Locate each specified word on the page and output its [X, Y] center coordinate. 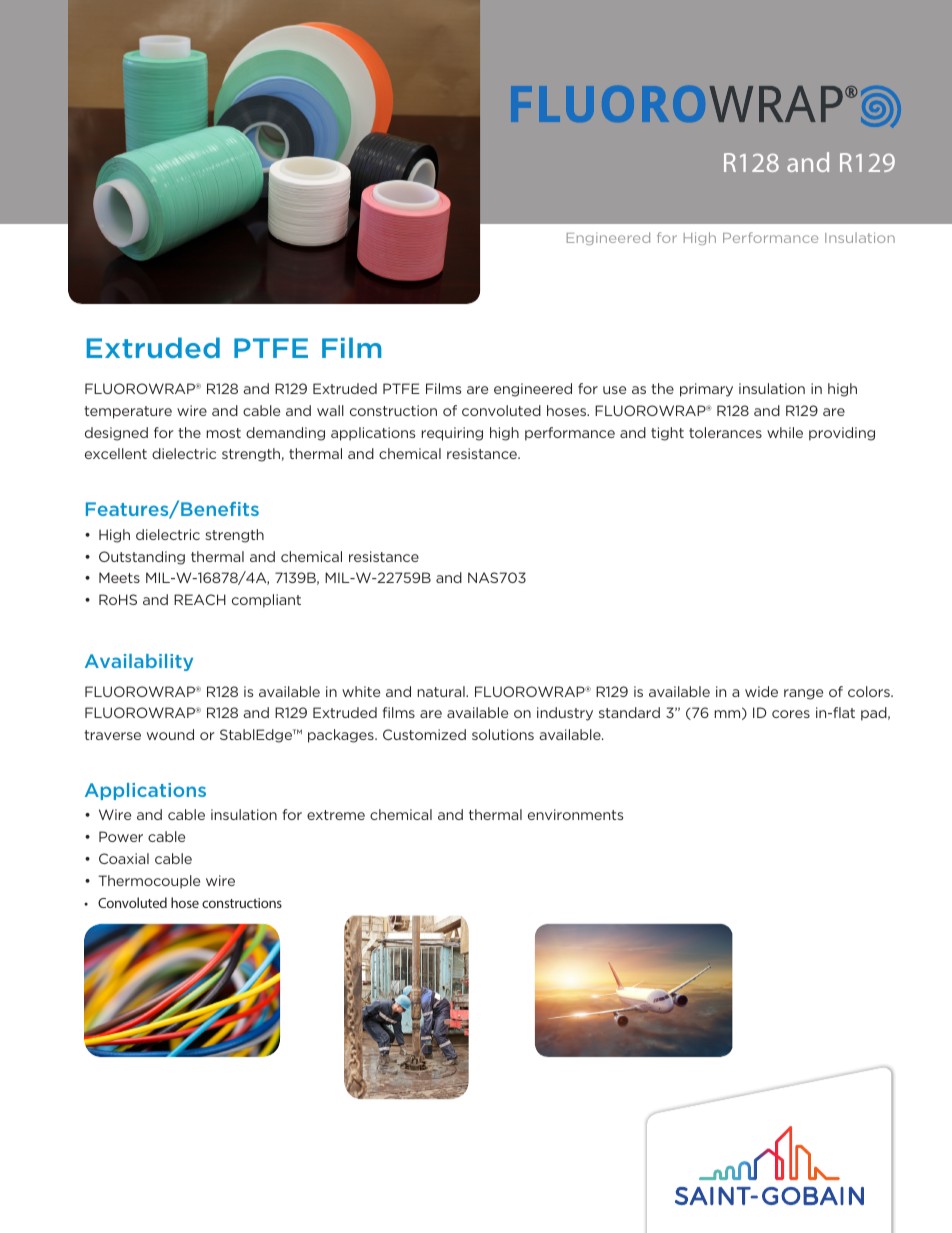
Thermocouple [149, 882]
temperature [128, 412]
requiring [452, 434]
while [785, 432]
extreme [336, 815]
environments [575, 814]
